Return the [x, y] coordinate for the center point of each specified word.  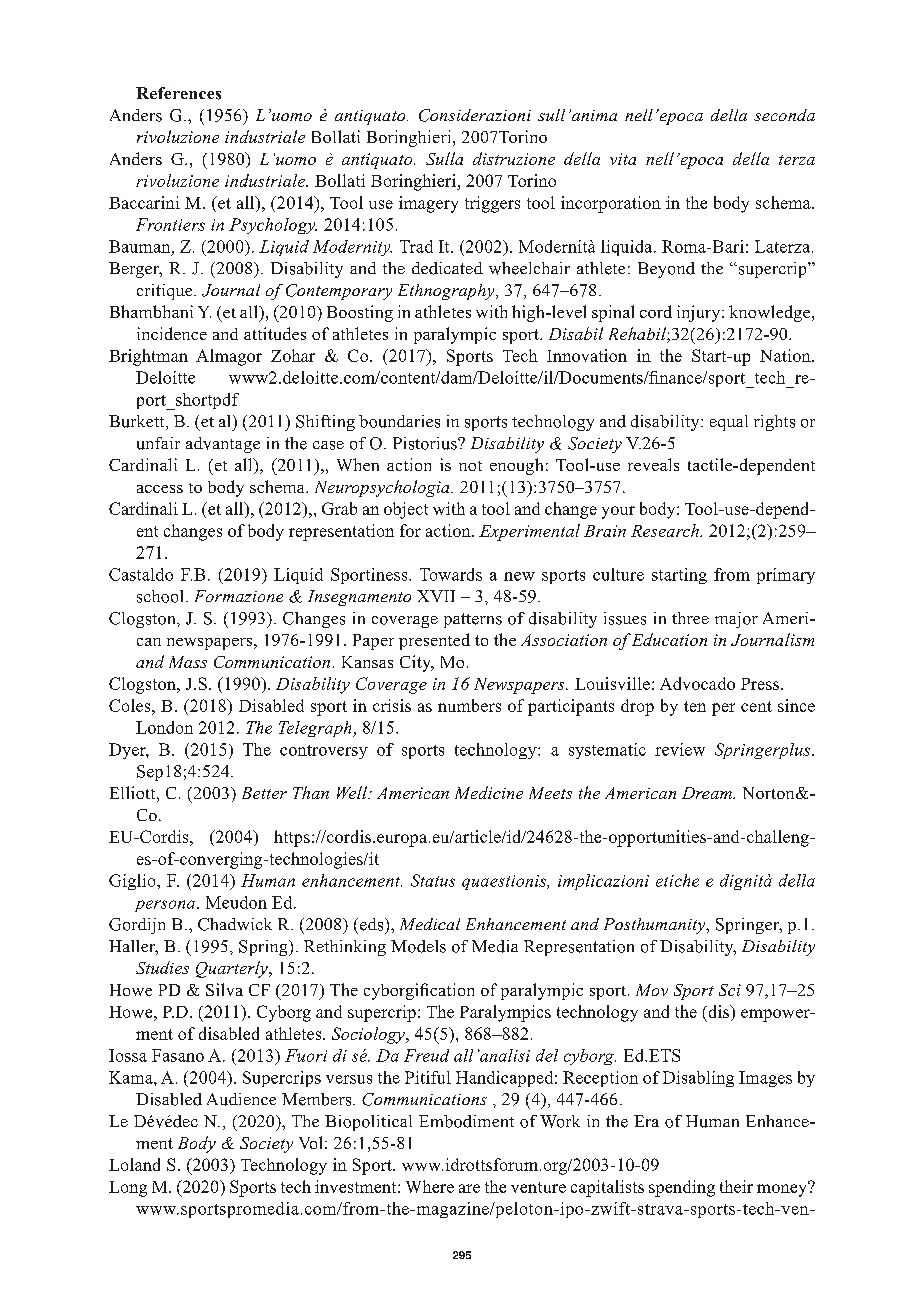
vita [623, 159]
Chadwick [235, 924]
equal [729, 423]
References [178, 93]
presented [434, 641]
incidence [172, 333]
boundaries [399, 421]
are [469, 1188]
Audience [241, 1099]
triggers [492, 204]
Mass [188, 662]
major [736, 620]
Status [433, 880]
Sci [730, 990]
